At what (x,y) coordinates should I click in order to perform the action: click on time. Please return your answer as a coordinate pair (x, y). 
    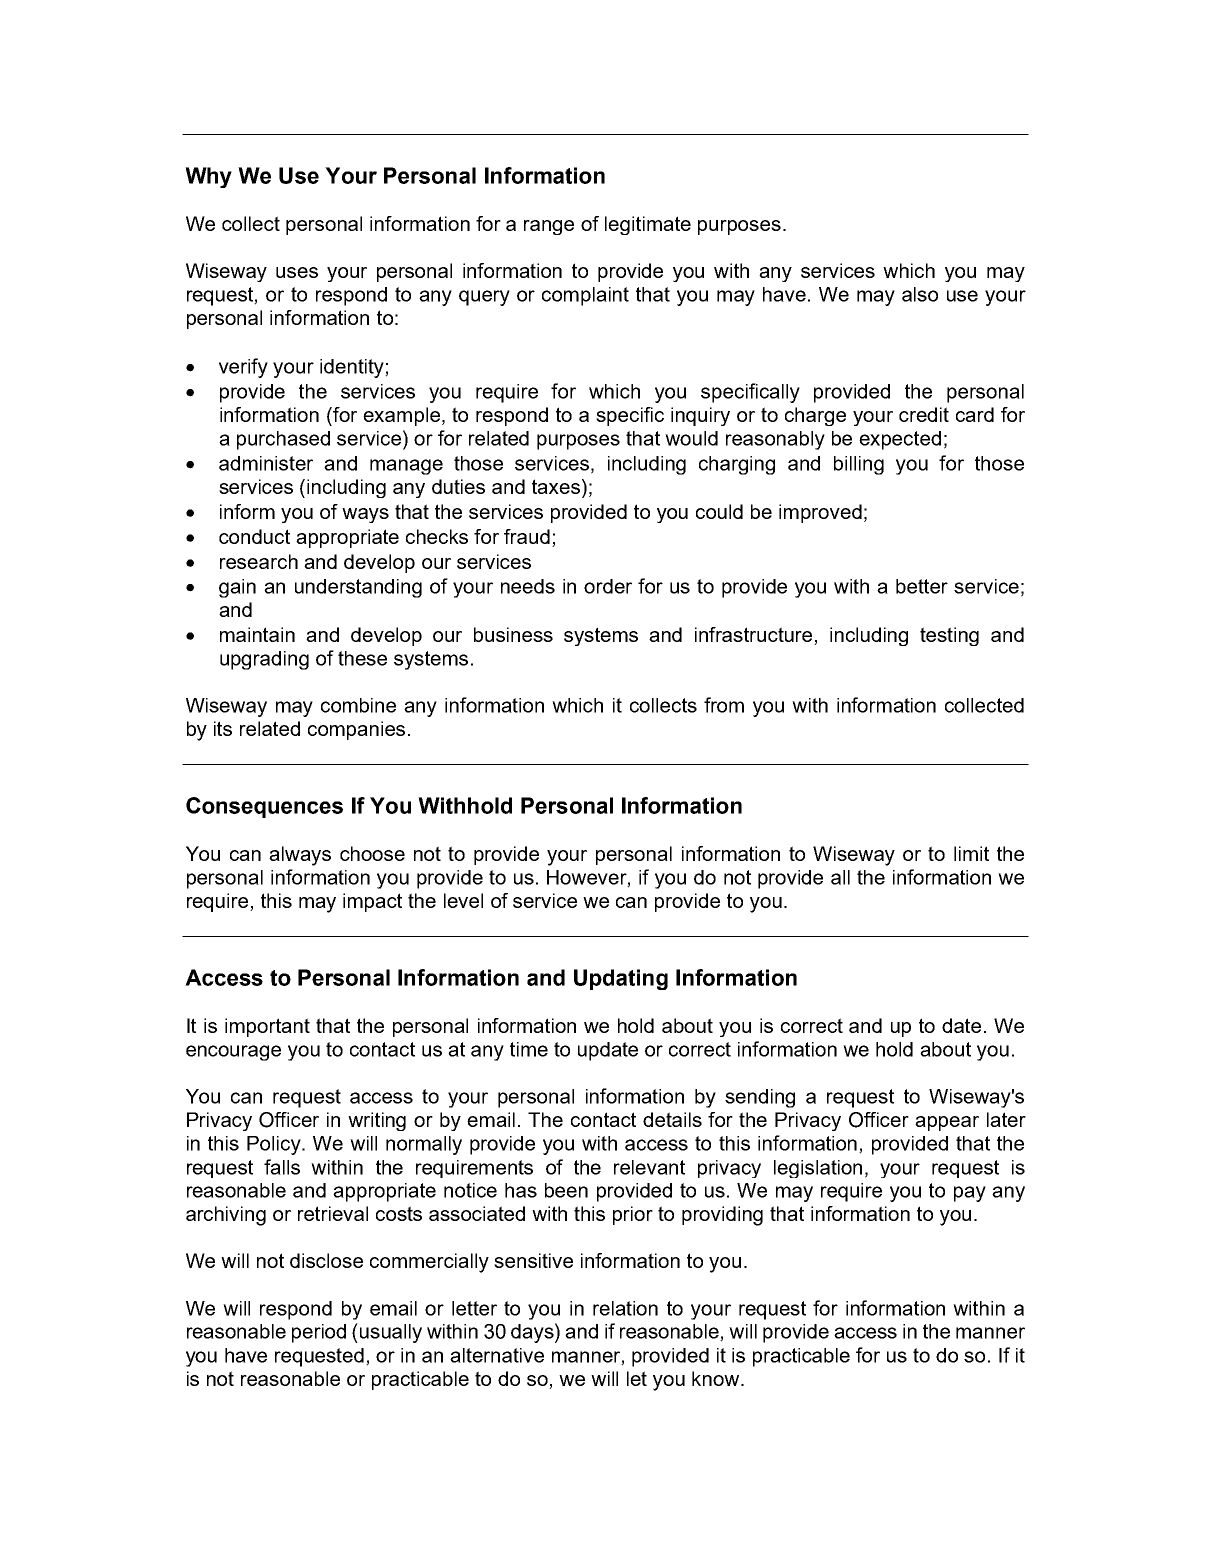
    Looking at the image, I should click on (529, 1049).
